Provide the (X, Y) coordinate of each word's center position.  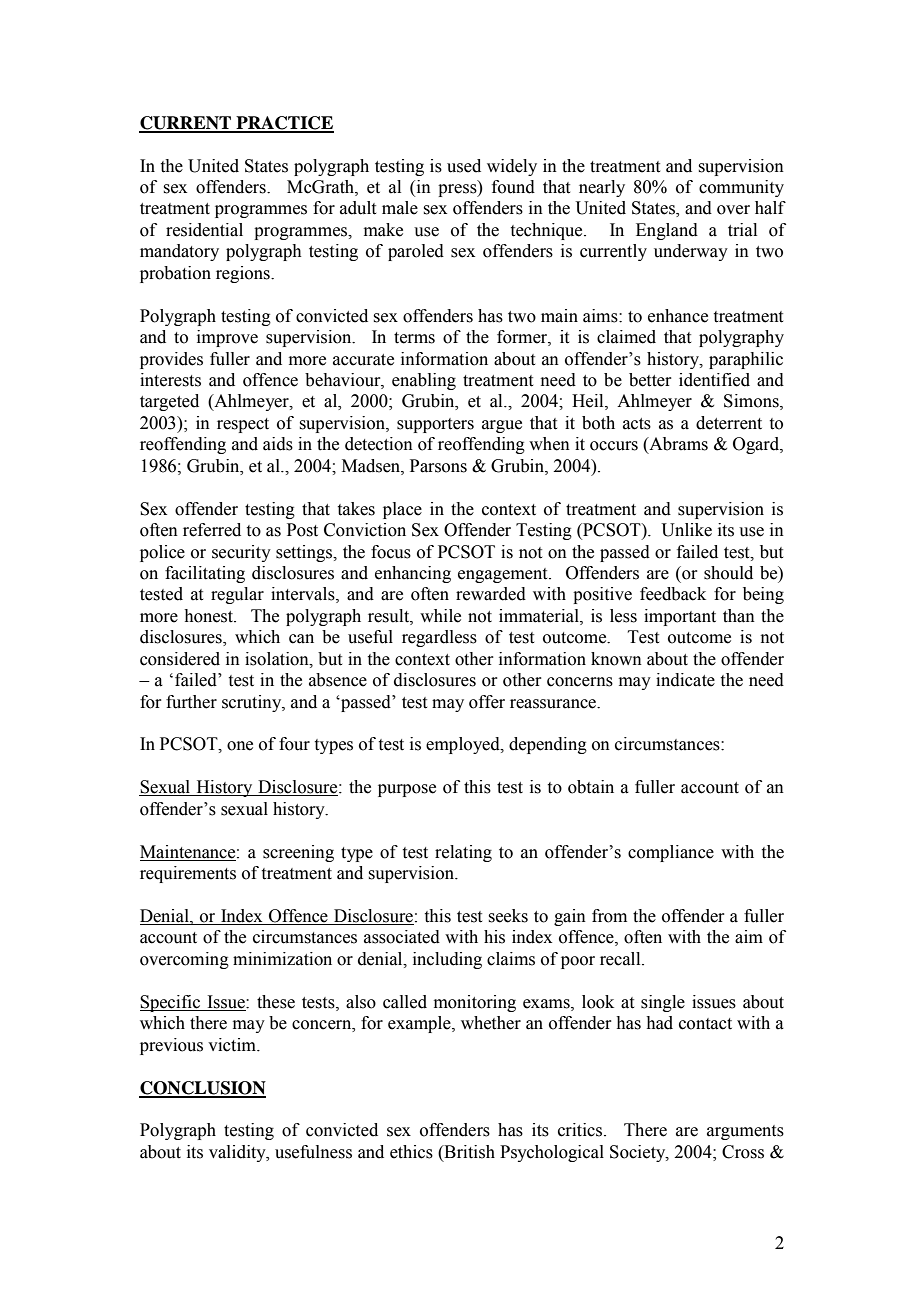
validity (238, 1153)
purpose (407, 790)
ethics (411, 1152)
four (294, 744)
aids (278, 444)
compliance (671, 853)
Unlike (686, 530)
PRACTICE (284, 124)
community (741, 188)
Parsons (438, 466)
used (464, 166)
